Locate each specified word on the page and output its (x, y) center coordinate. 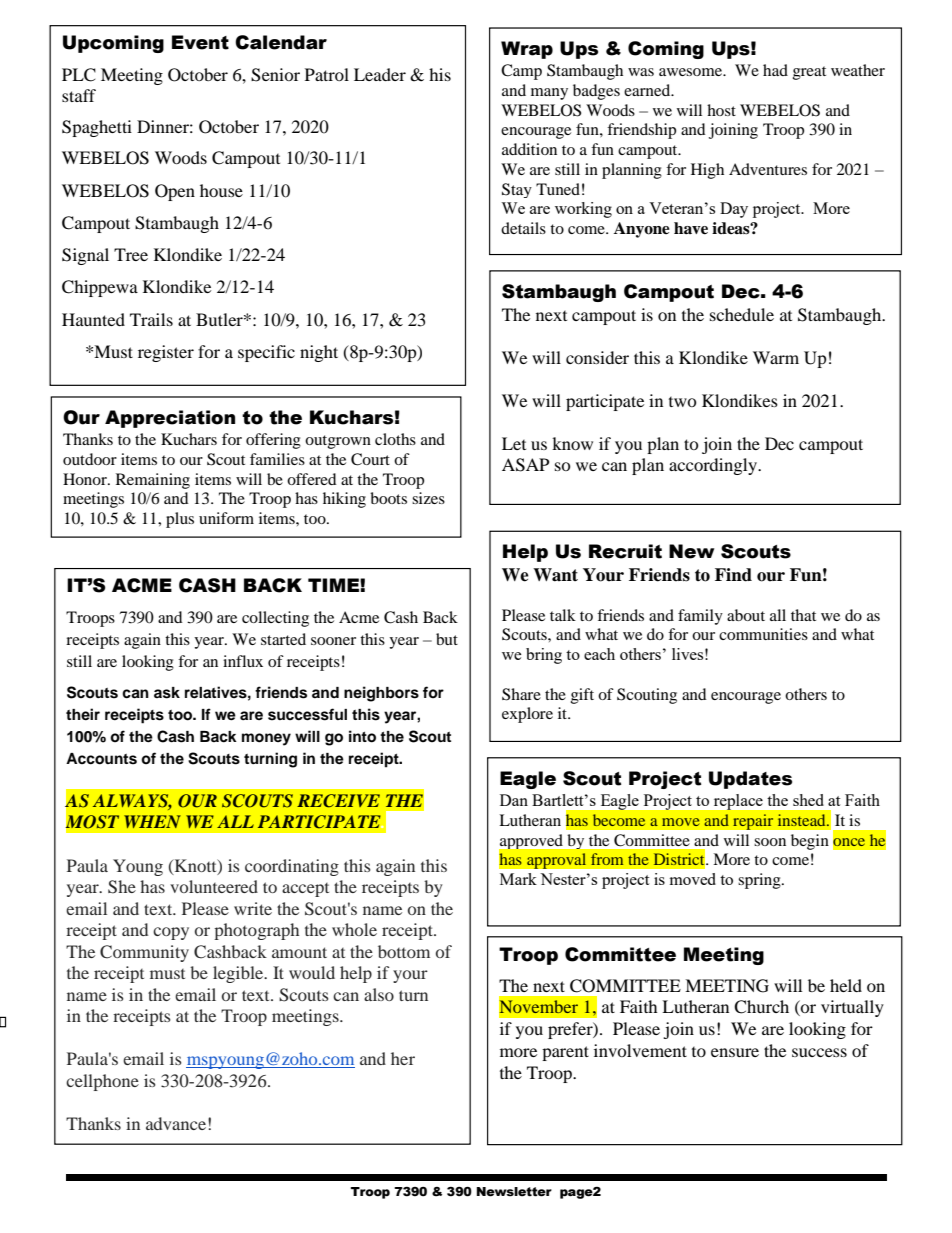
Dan (514, 800)
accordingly (714, 466)
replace (738, 802)
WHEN (152, 821)
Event (200, 42)
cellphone (102, 1082)
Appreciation (170, 419)
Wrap (527, 50)
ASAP (525, 465)
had (775, 70)
